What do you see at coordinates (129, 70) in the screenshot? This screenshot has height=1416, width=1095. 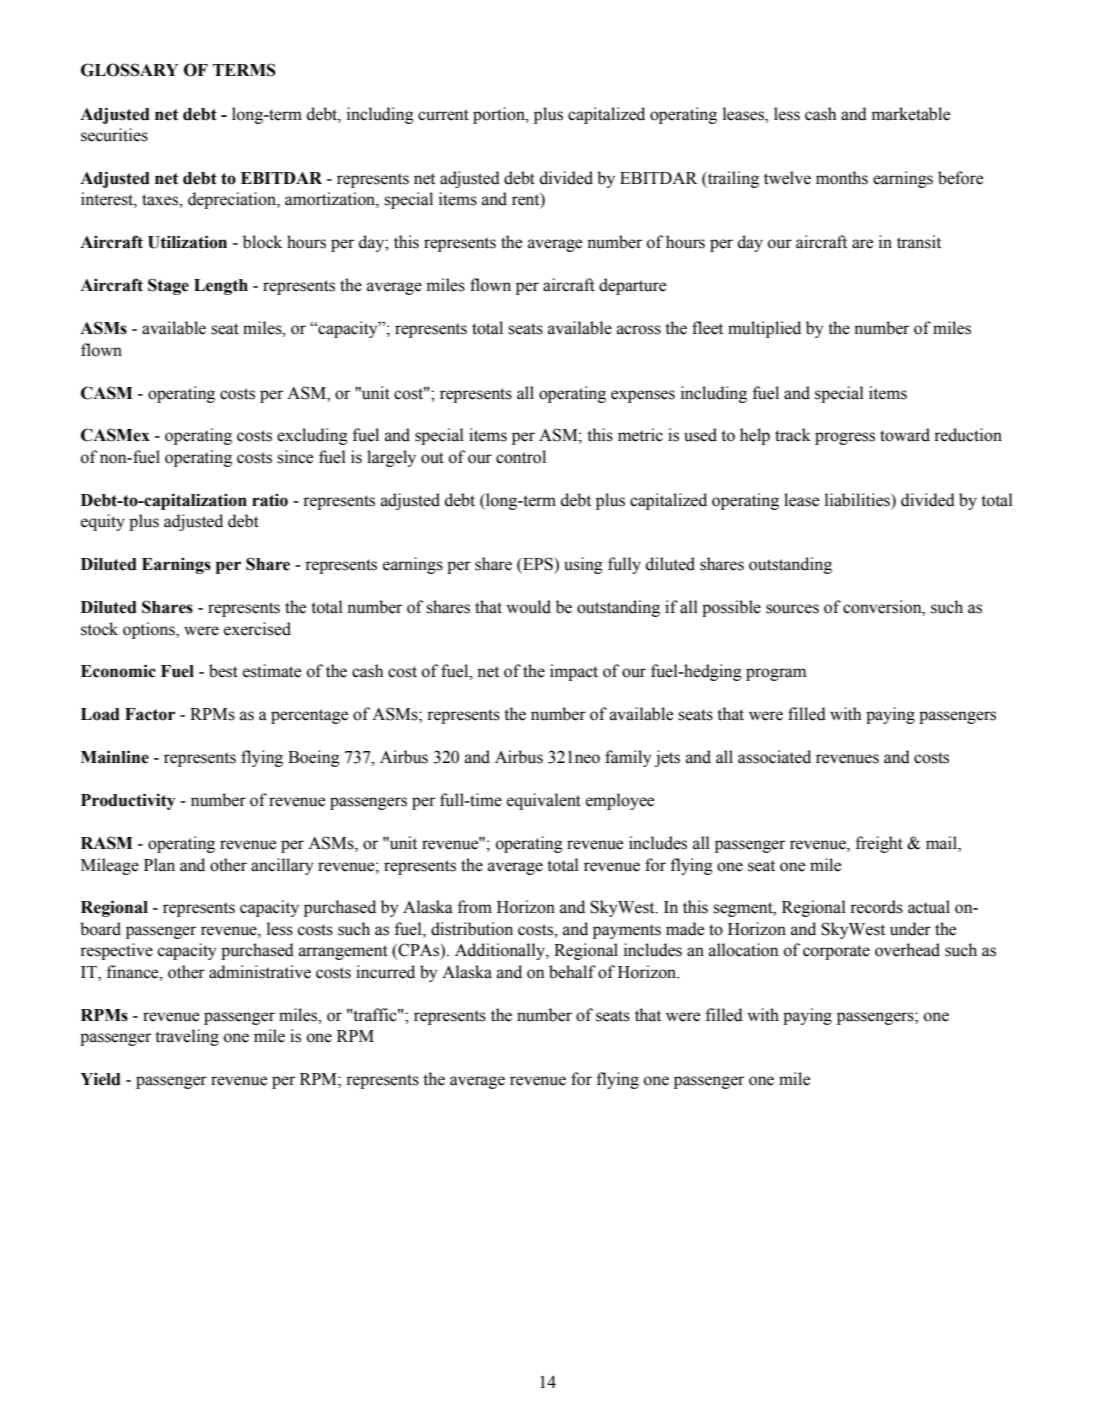 I see `GLOSSARY` at bounding box center [129, 70].
